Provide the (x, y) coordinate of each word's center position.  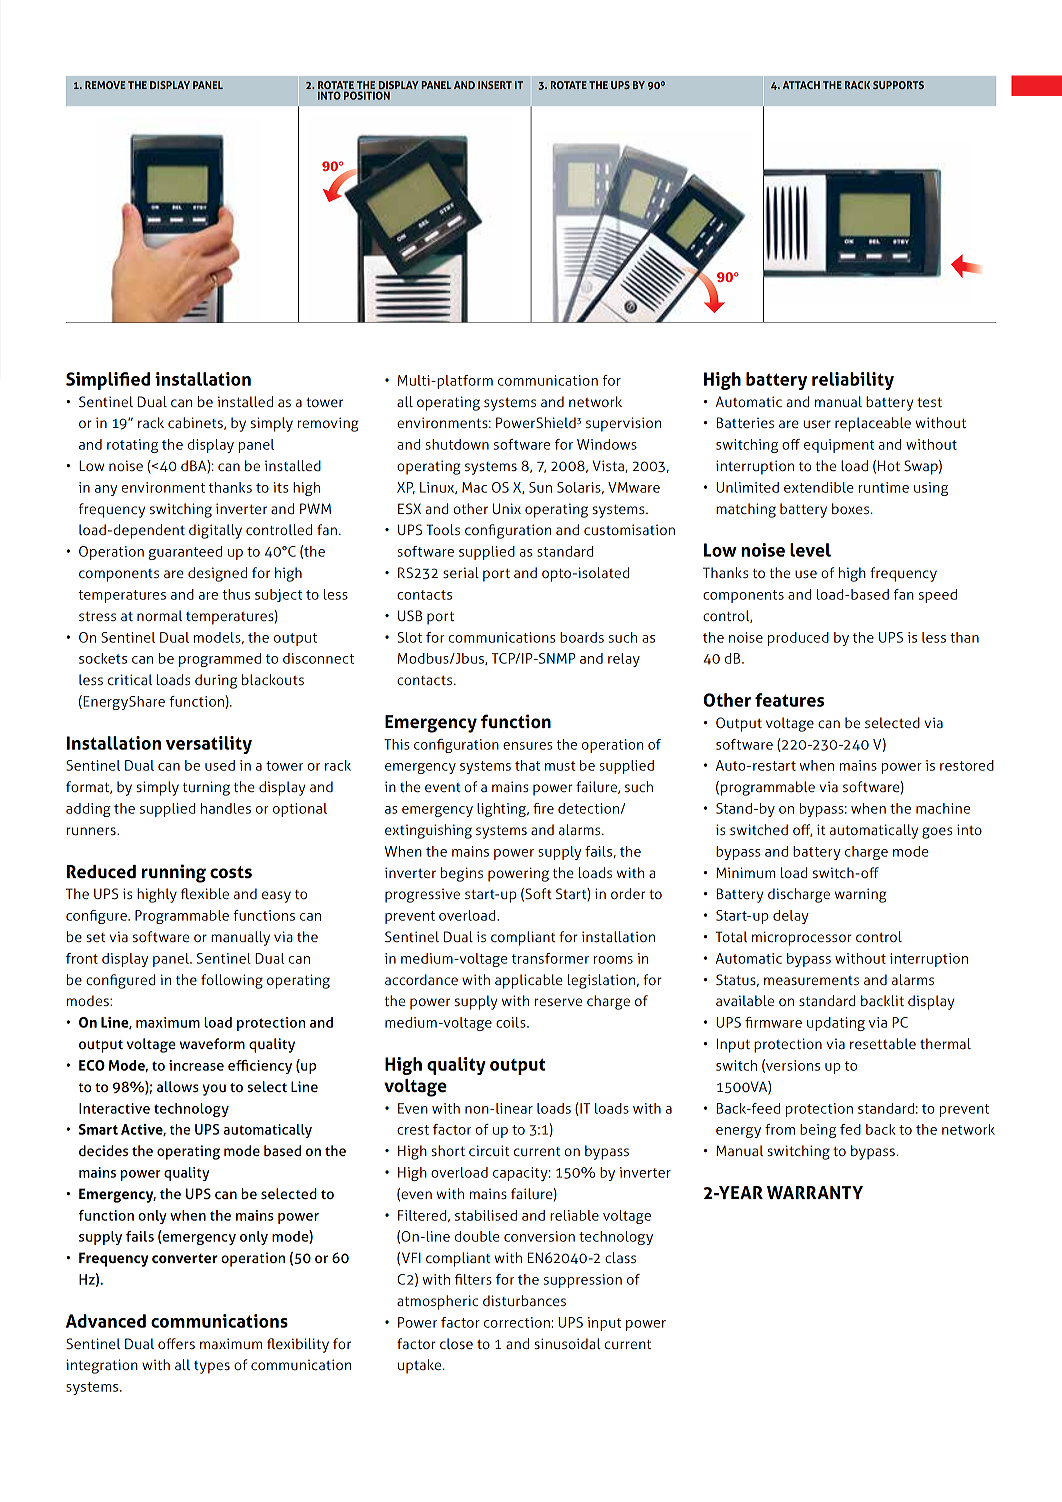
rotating (132, 446)
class (620, 1257)
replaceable (873, 424)
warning (861, 895)
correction (517, 1322)
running (174, 873)
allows (178, 1086)
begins (462, 874)
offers (176, 1343)
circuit (489, 1150)
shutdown (457, 444)
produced (798, 639)
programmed (220, 660)
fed (850, 1129)
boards (582, 637)
